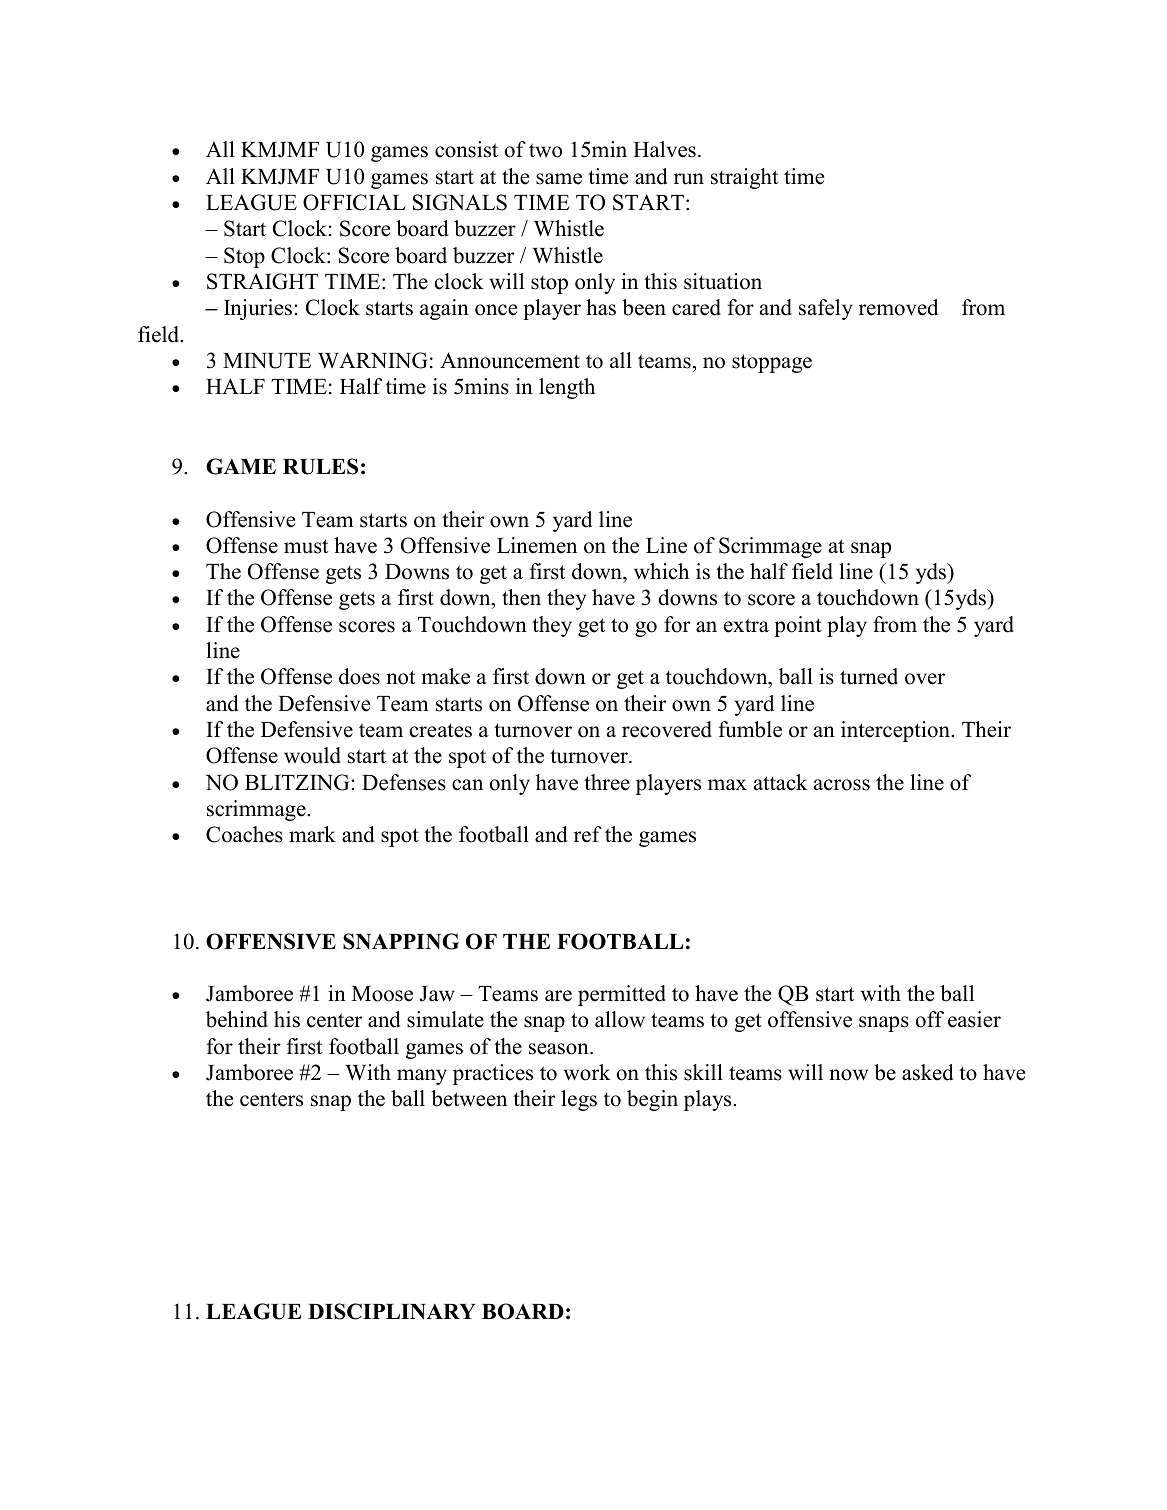 This image has height=1510, width=1167. Describe the element at coordinates (354, 202) in the image. I see `OFFICIAL` at that location.
